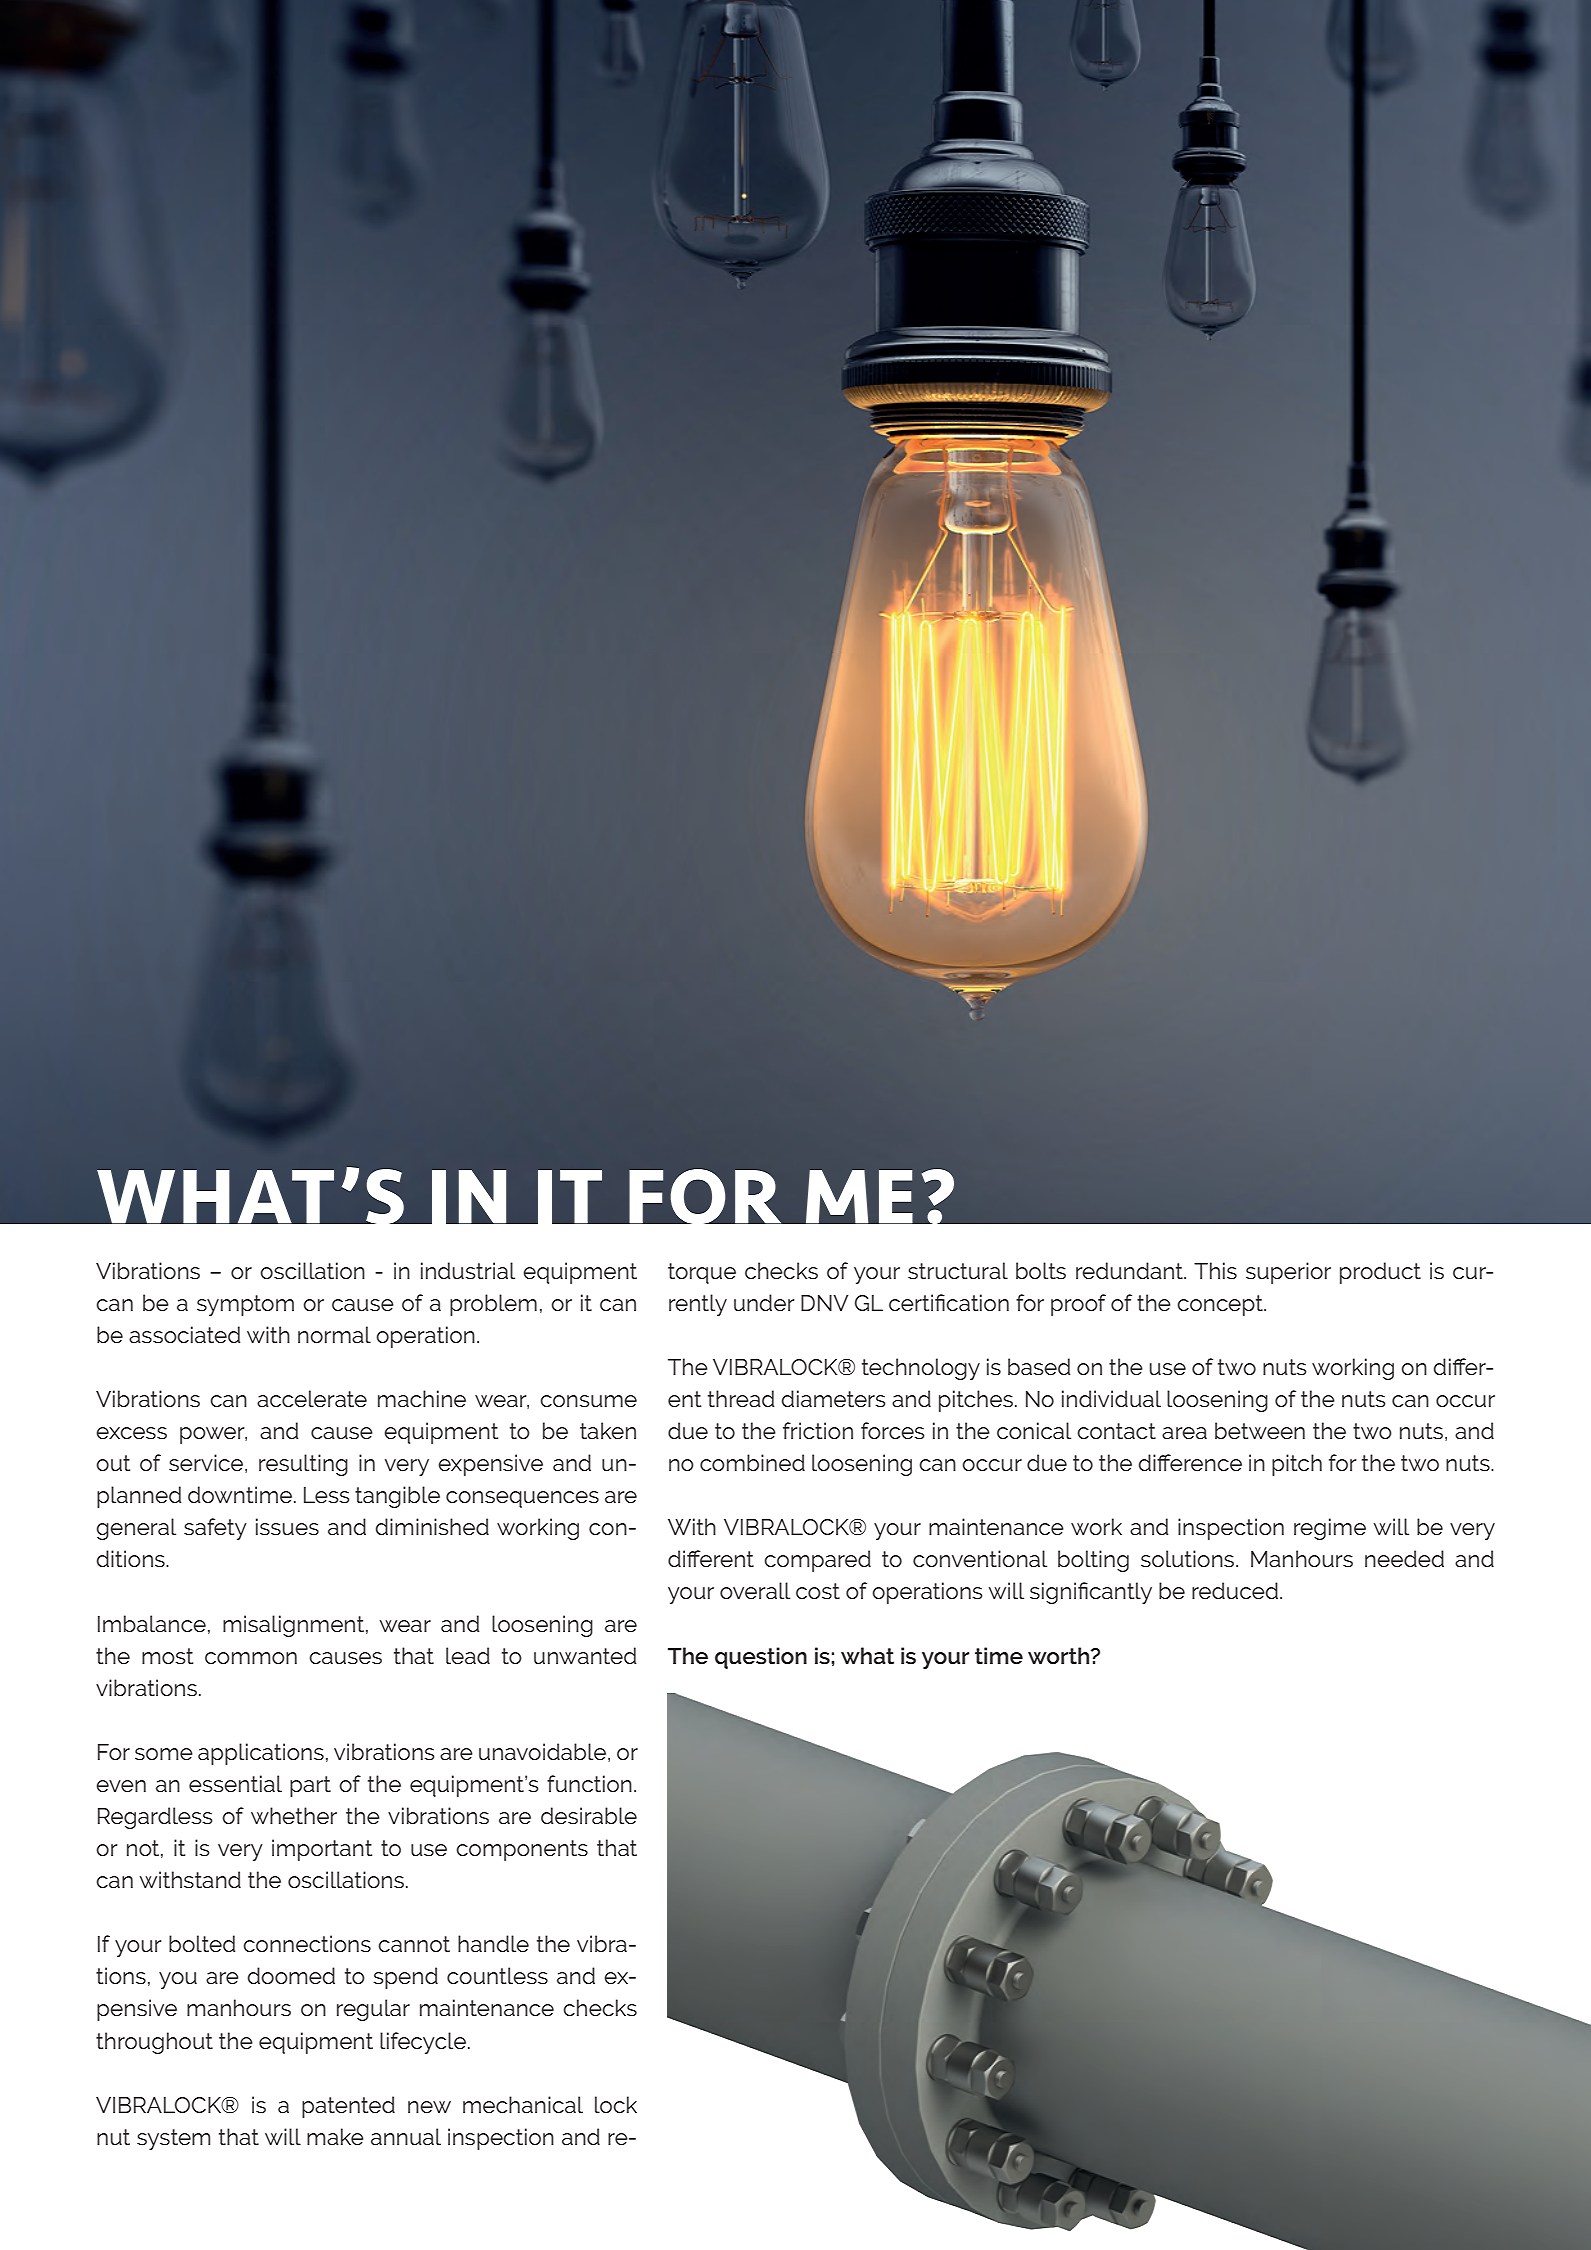 Image resolution: width=1591 pixels, height=2250 pixels. What do you see at coordinates (1060, 1655) in the page?
I see `worth` at bounding box center [1060, 1655].
